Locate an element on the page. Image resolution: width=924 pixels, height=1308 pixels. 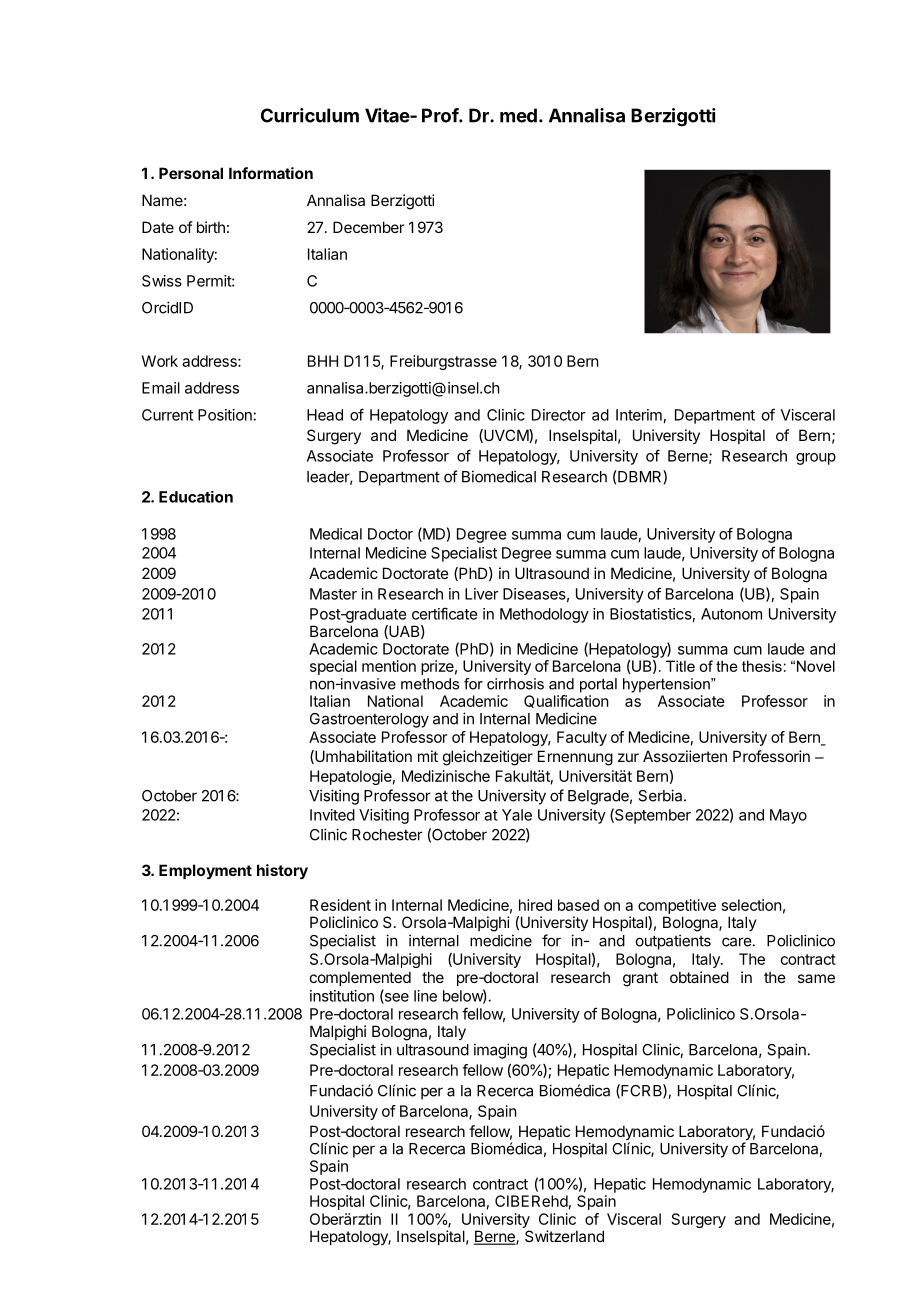
December is located at coordinates (368, 227).
